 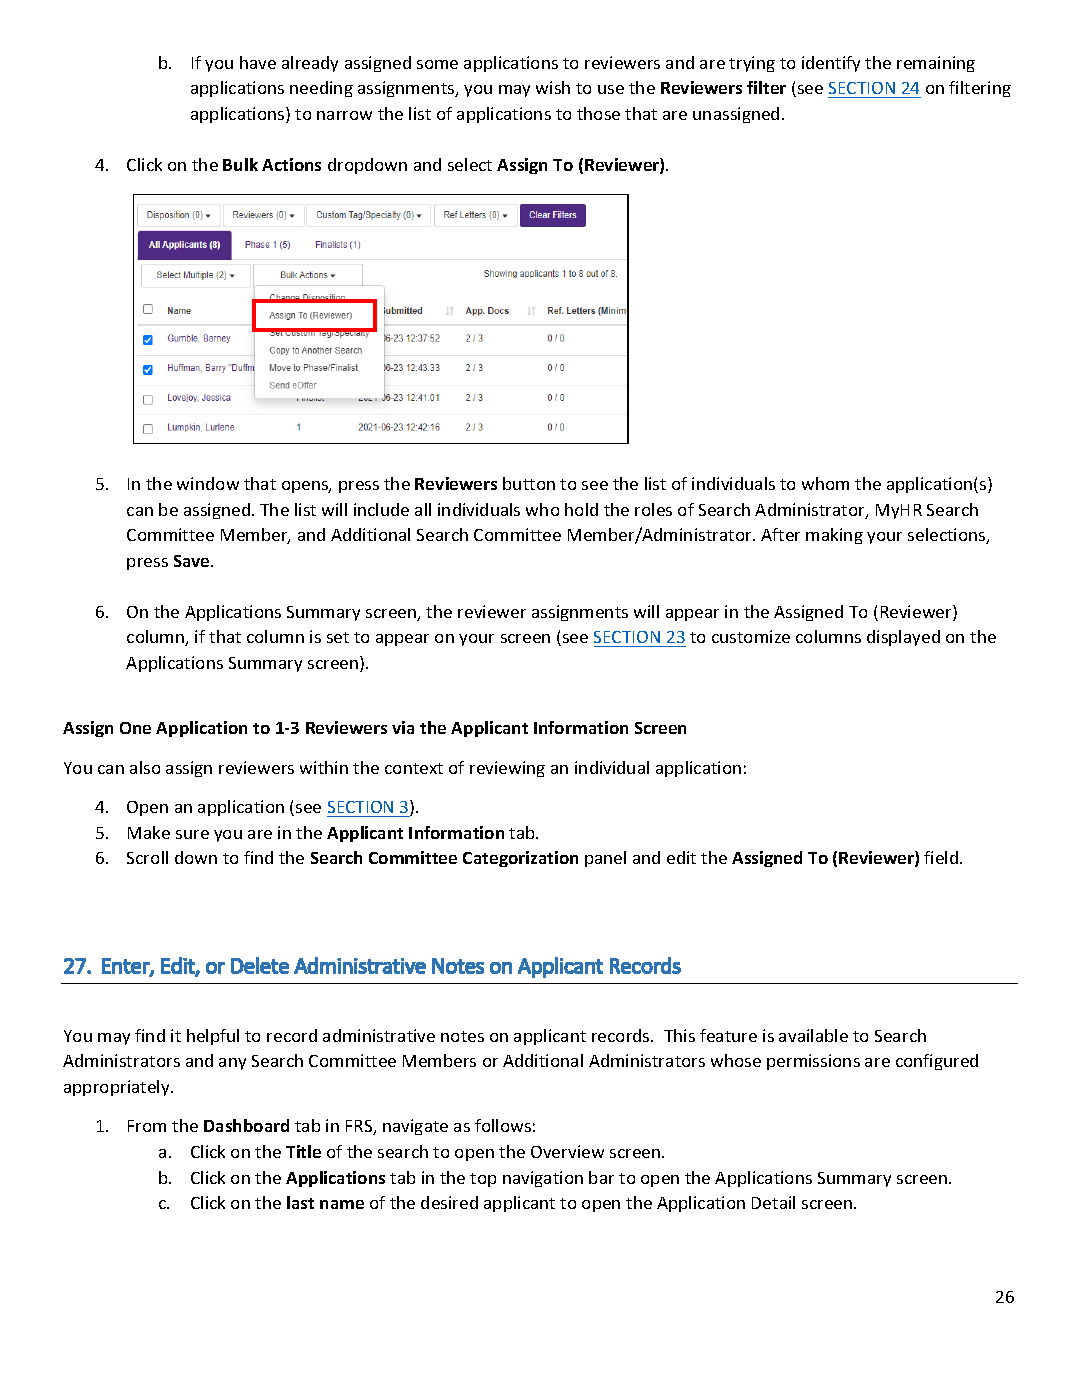 I want to click on identify, so click(x=831, y=64).
